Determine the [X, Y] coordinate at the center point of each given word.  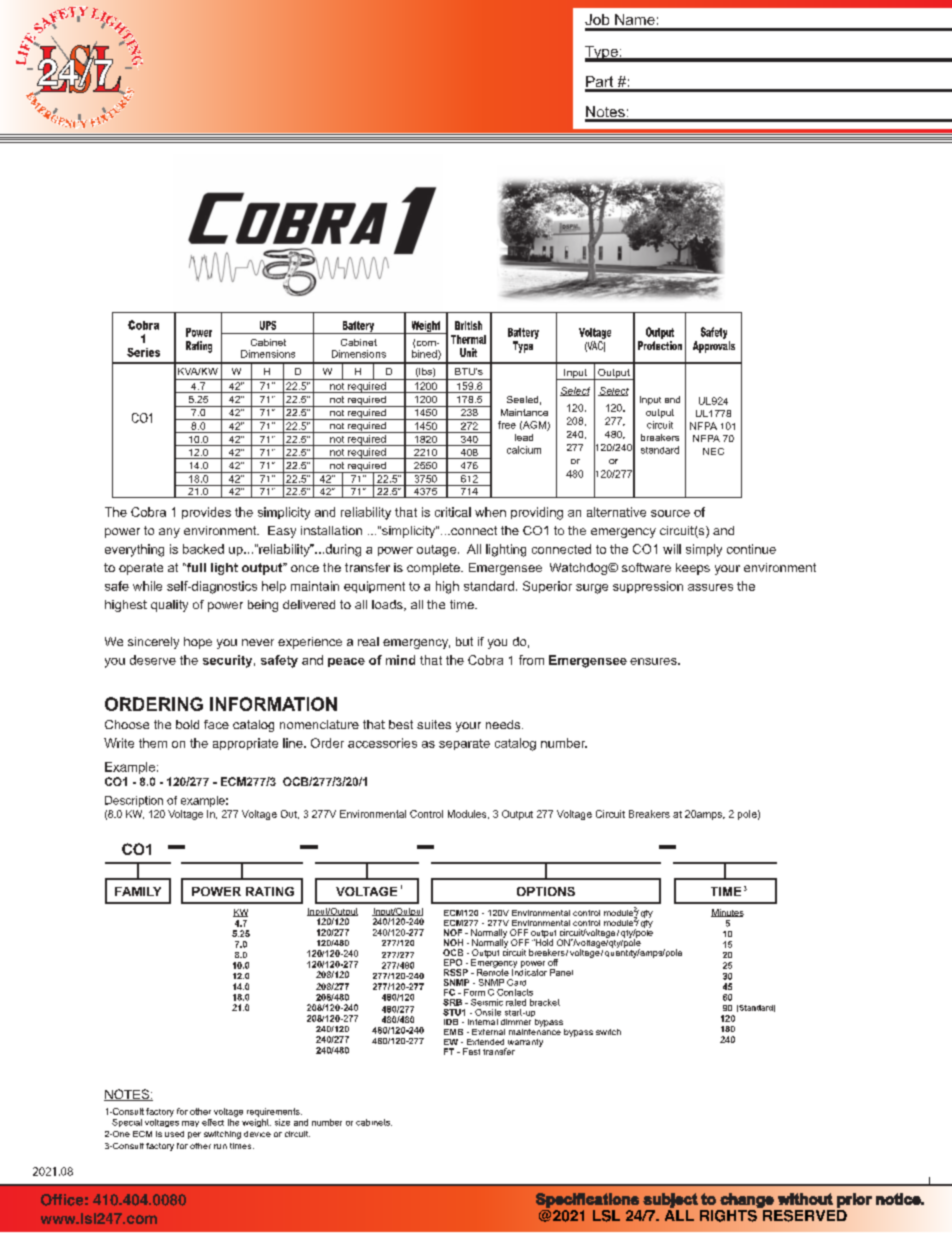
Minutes [727, 913]
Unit [468, 352]
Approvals [714, 347]
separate [464, 744]
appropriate [245, 744]
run [220, 1146]
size [282, 1122]
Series [143, 352]
